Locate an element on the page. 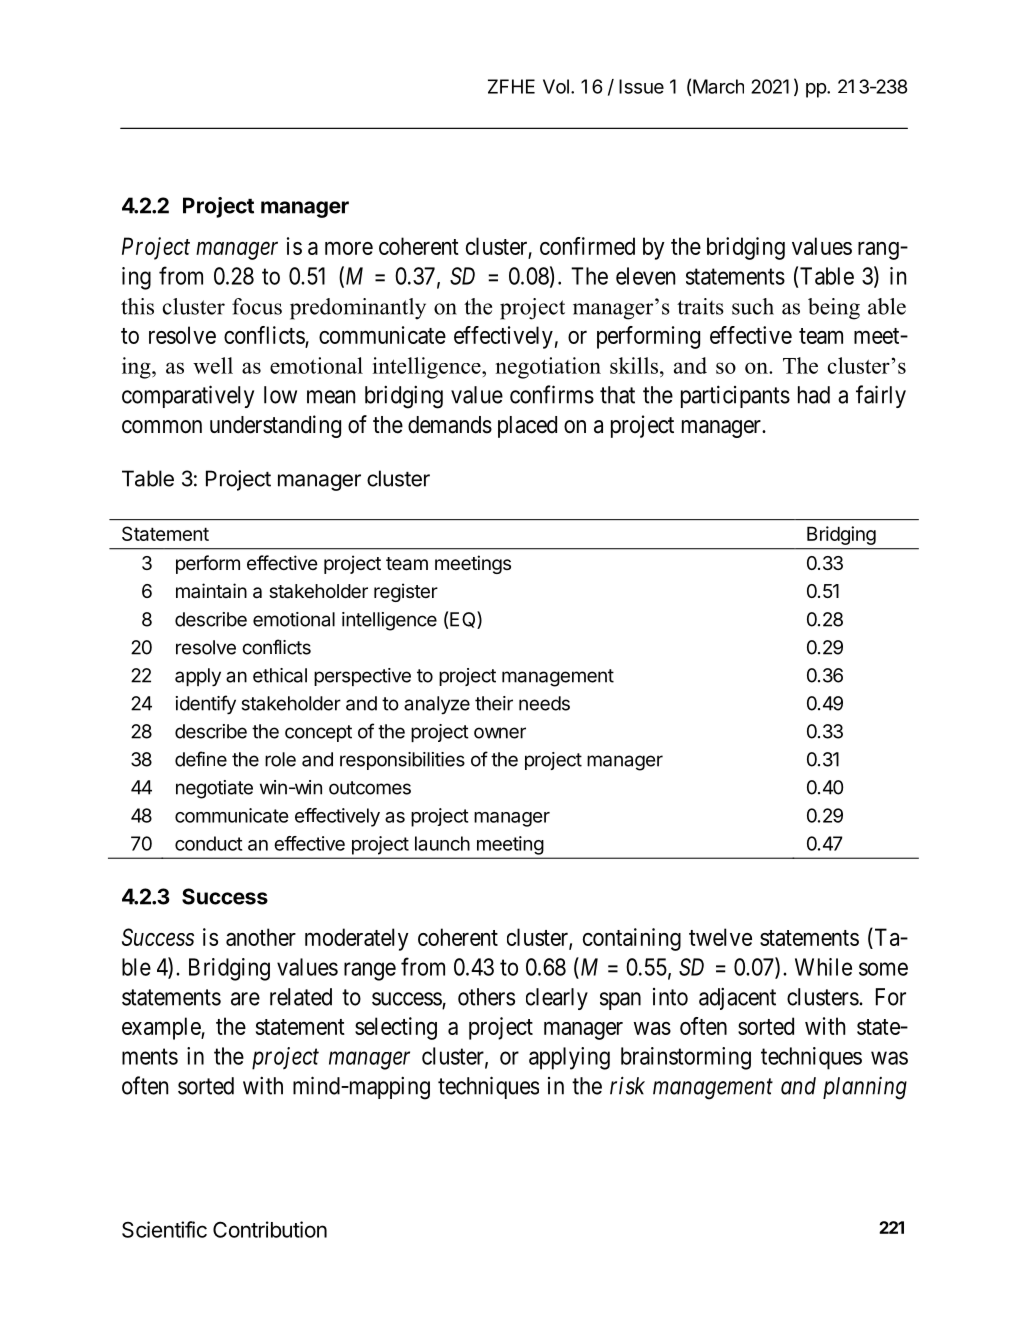 The image size is (1028, 1330). Contribution is located at coordinates (270, 1229).
